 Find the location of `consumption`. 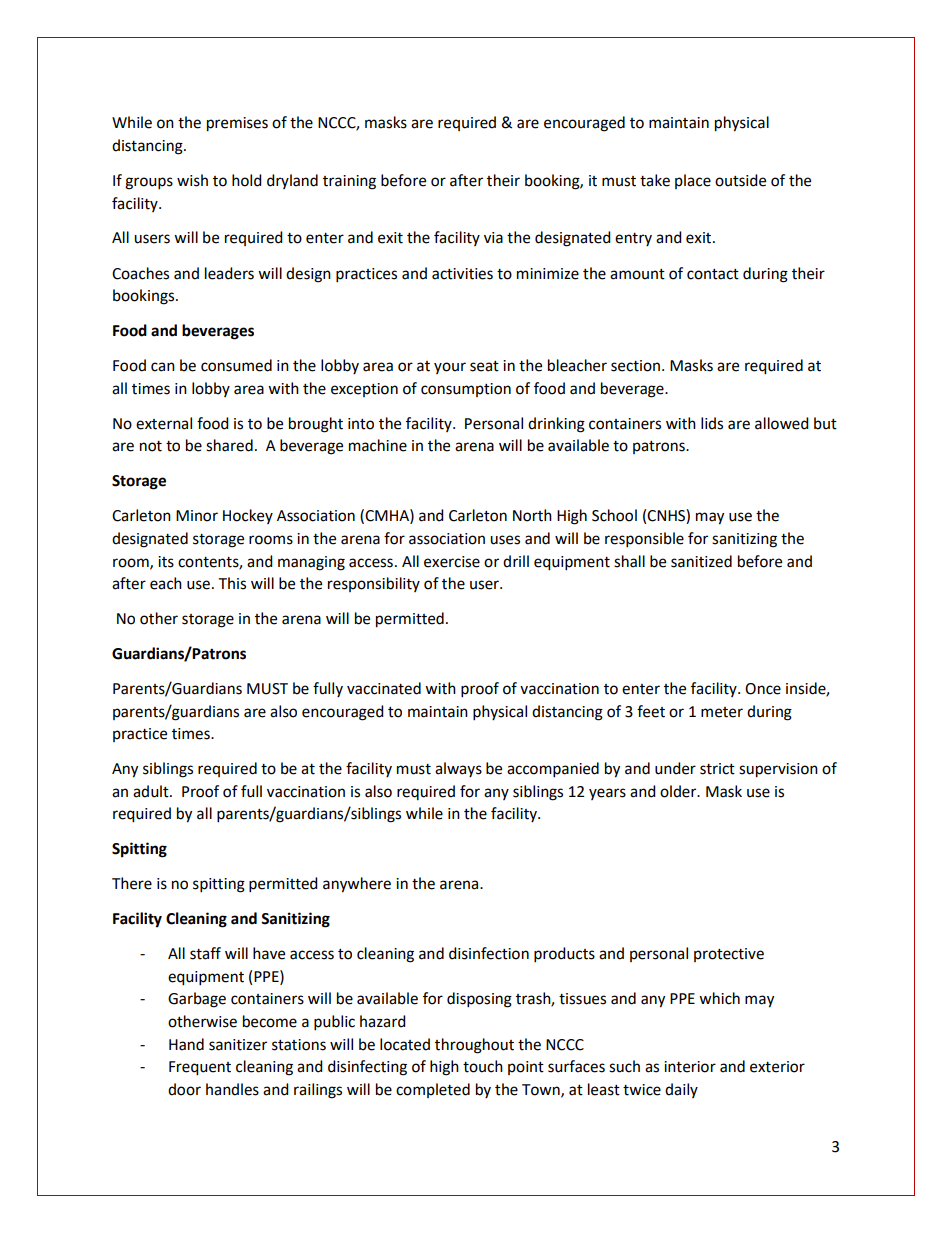

consumption is located at coordinates (466, 390).
